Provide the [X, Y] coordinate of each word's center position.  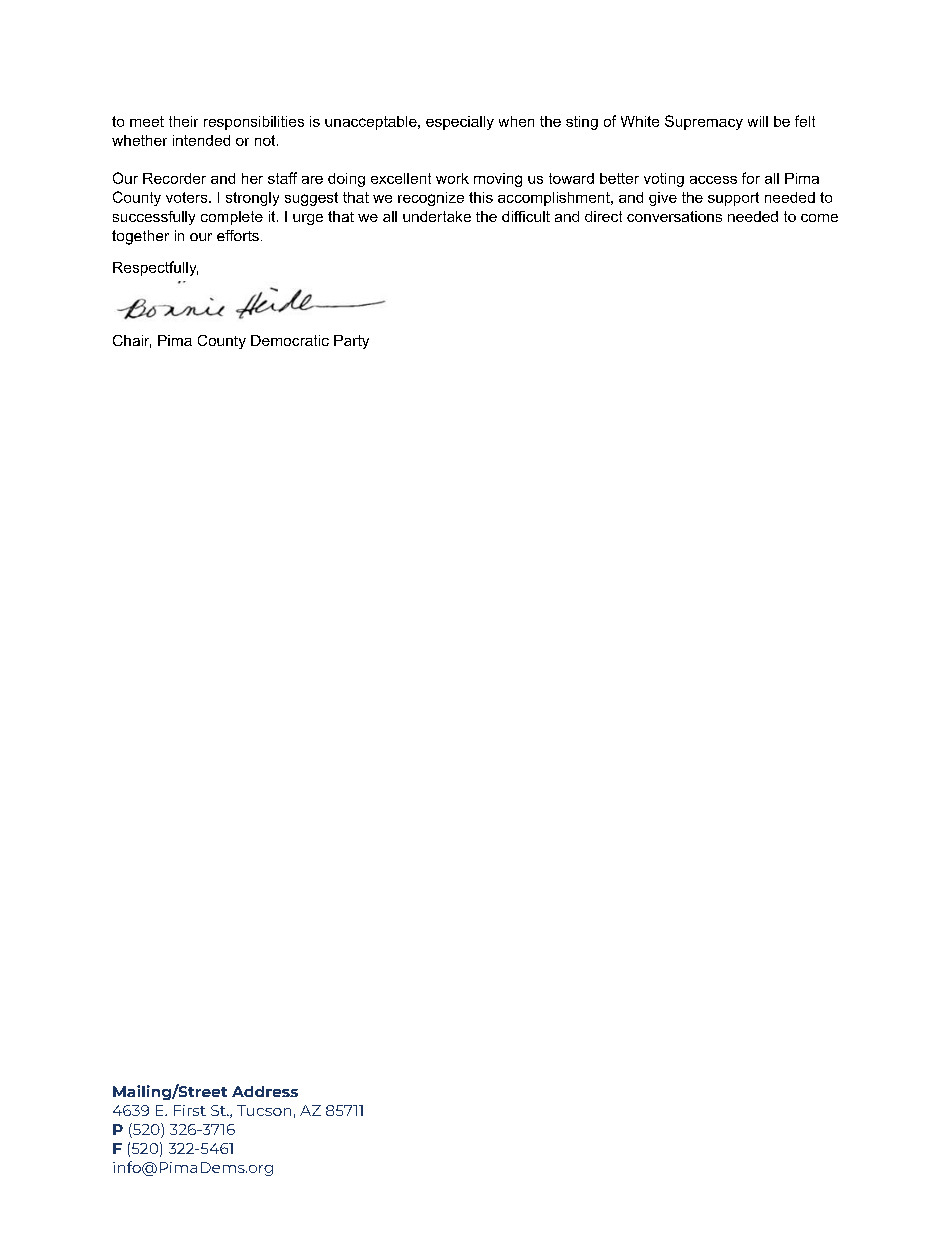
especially [460, 123]
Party [351, 342]
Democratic [290, 340]
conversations [674, 216]
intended [201, 140]
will [758, 121]
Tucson [264, 1110]
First [190, 1110]
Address [265, 1091]
